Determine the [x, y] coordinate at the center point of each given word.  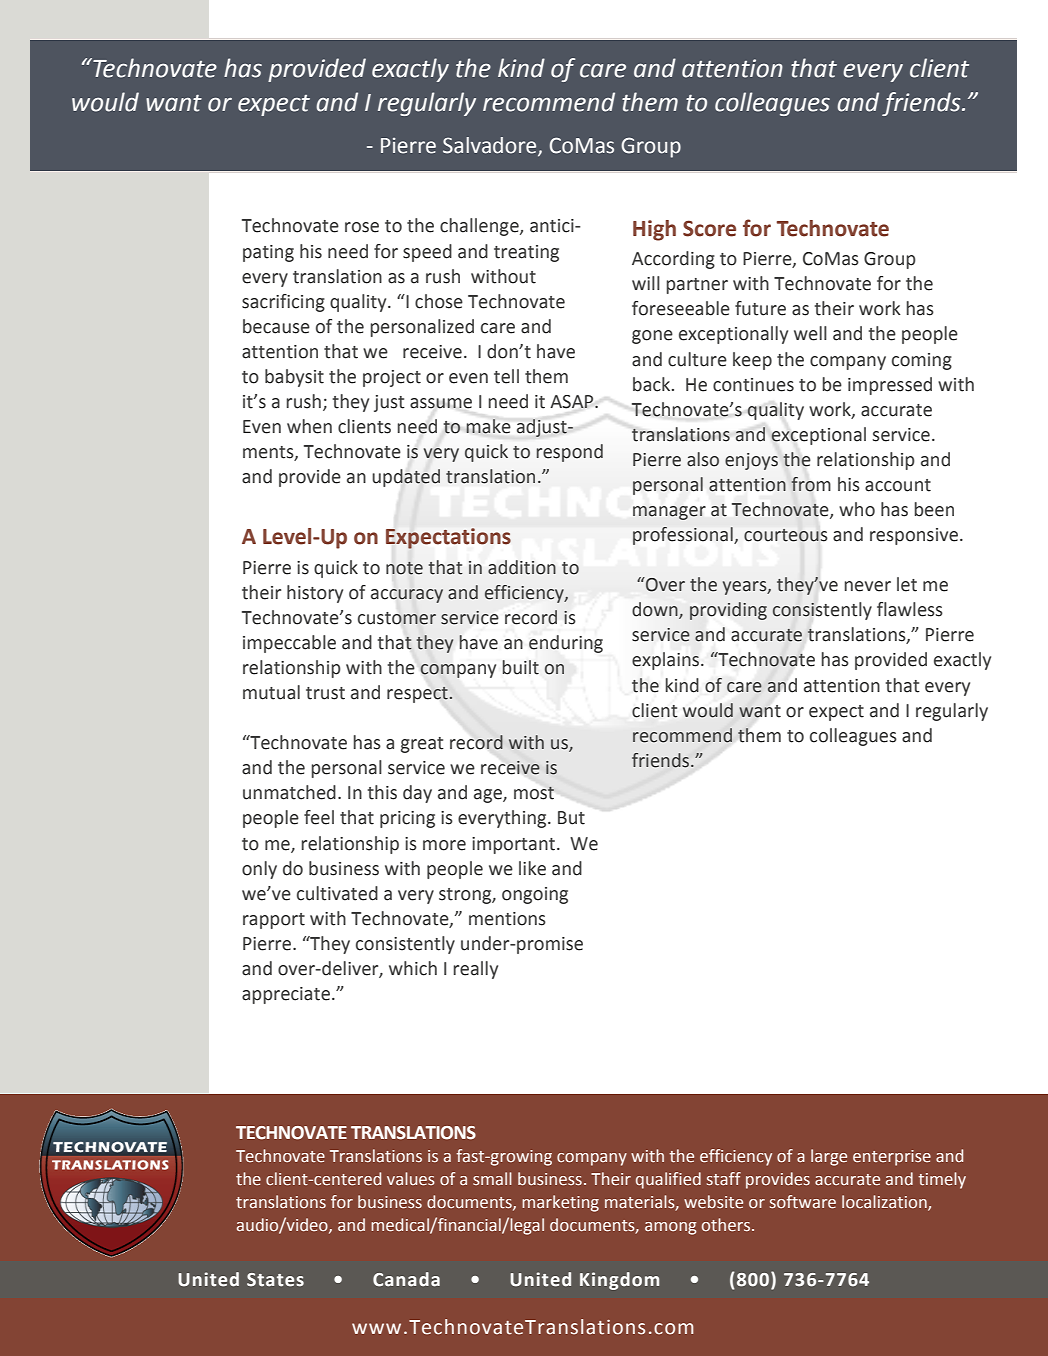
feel [319, 817]
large [829, 1157]
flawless [910, 609]
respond [570, 453]
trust [325, 693]
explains [667, 661]
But [571, 818]
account [898, 485]
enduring [566, 644]
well [810, 333]
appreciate [286, 995]
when [309, 426]
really [476, 970]
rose [362, 227]
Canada [406, 1279]
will [646, 283]
